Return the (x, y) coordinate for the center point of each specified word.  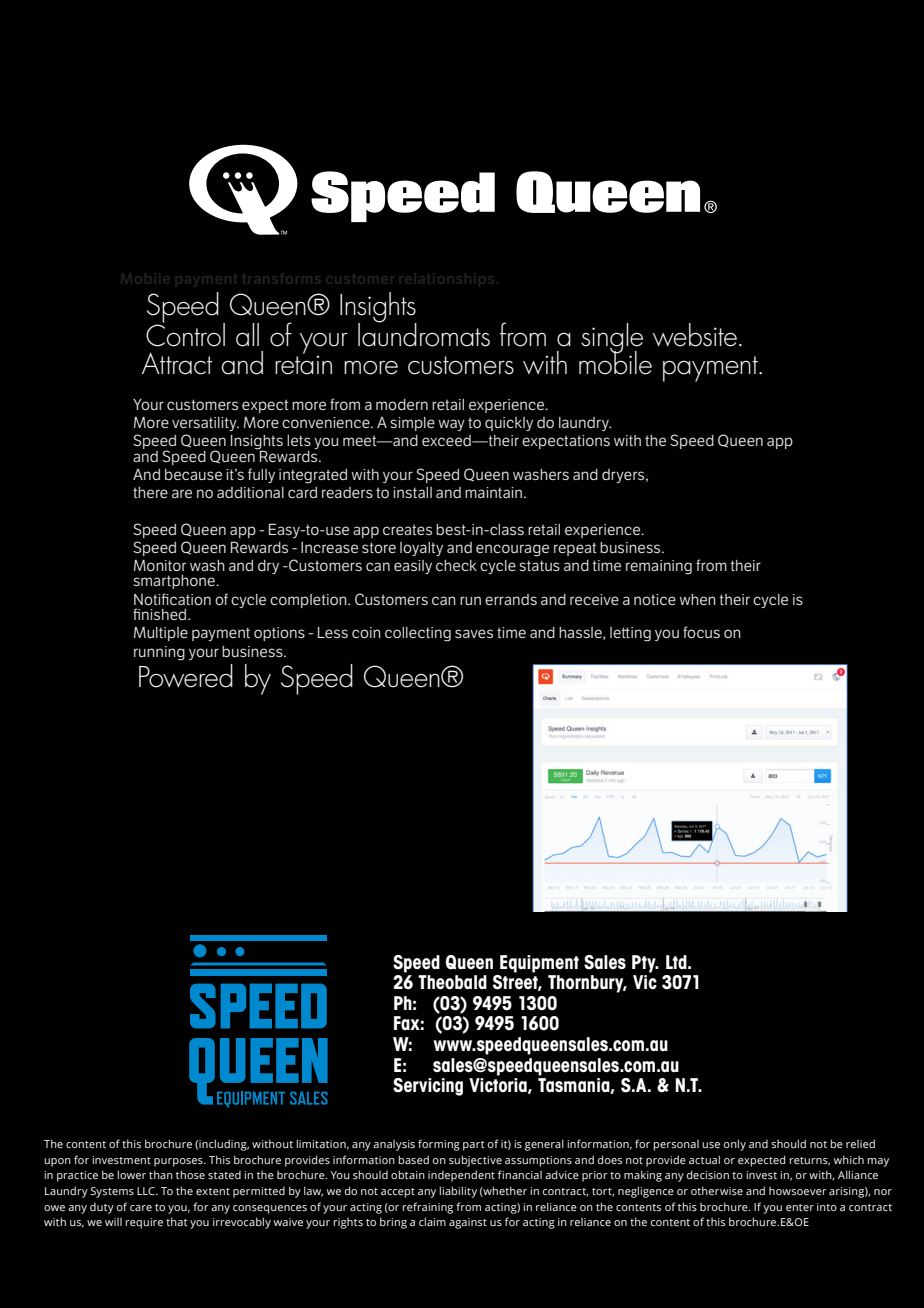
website (695, 335)
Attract (177, 363)
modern (402, 404)
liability (458, 1192)
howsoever (798, 1191)
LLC (147, 1191)
